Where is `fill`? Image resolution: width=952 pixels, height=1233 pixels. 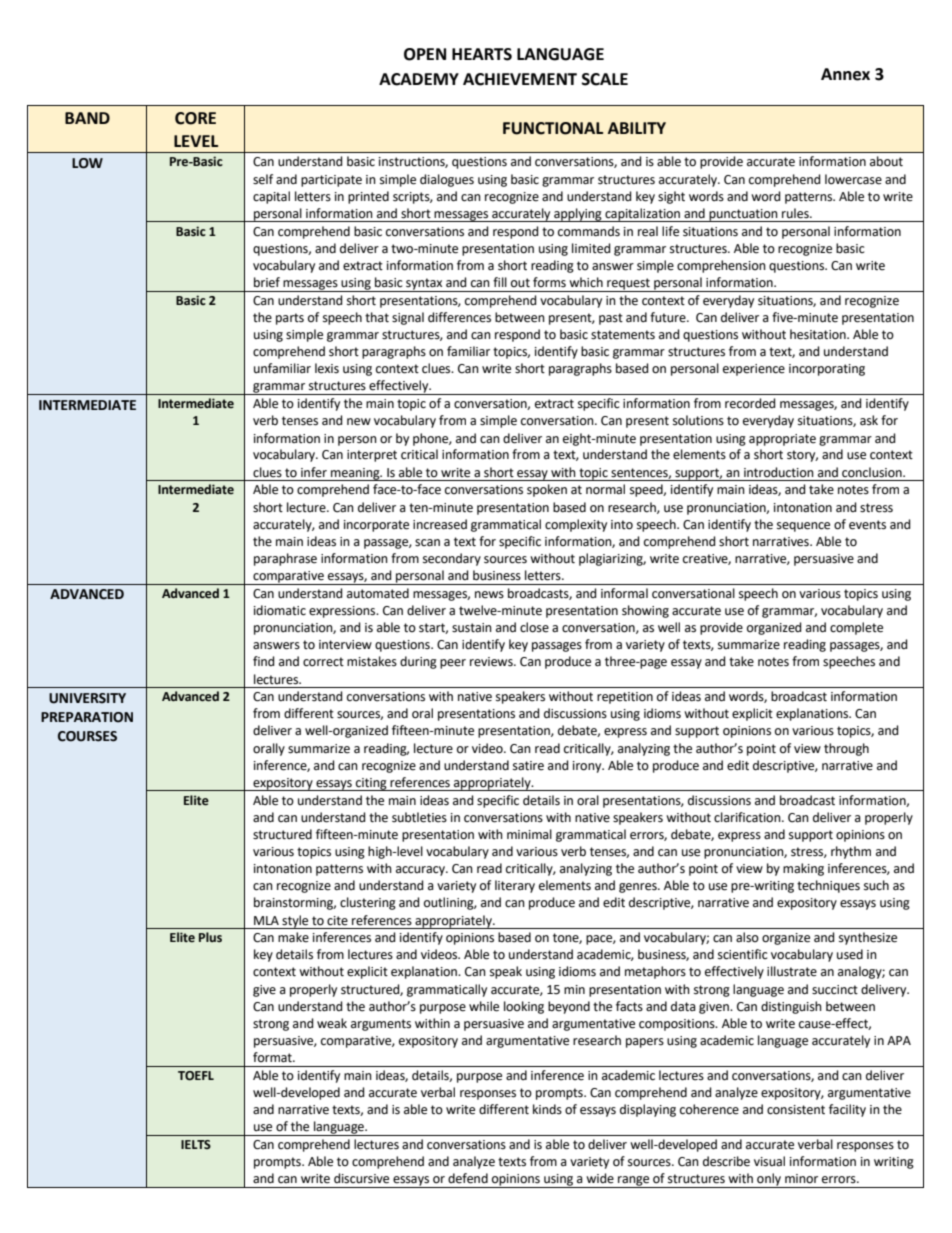 fill is located at coordinates (500, 282).
